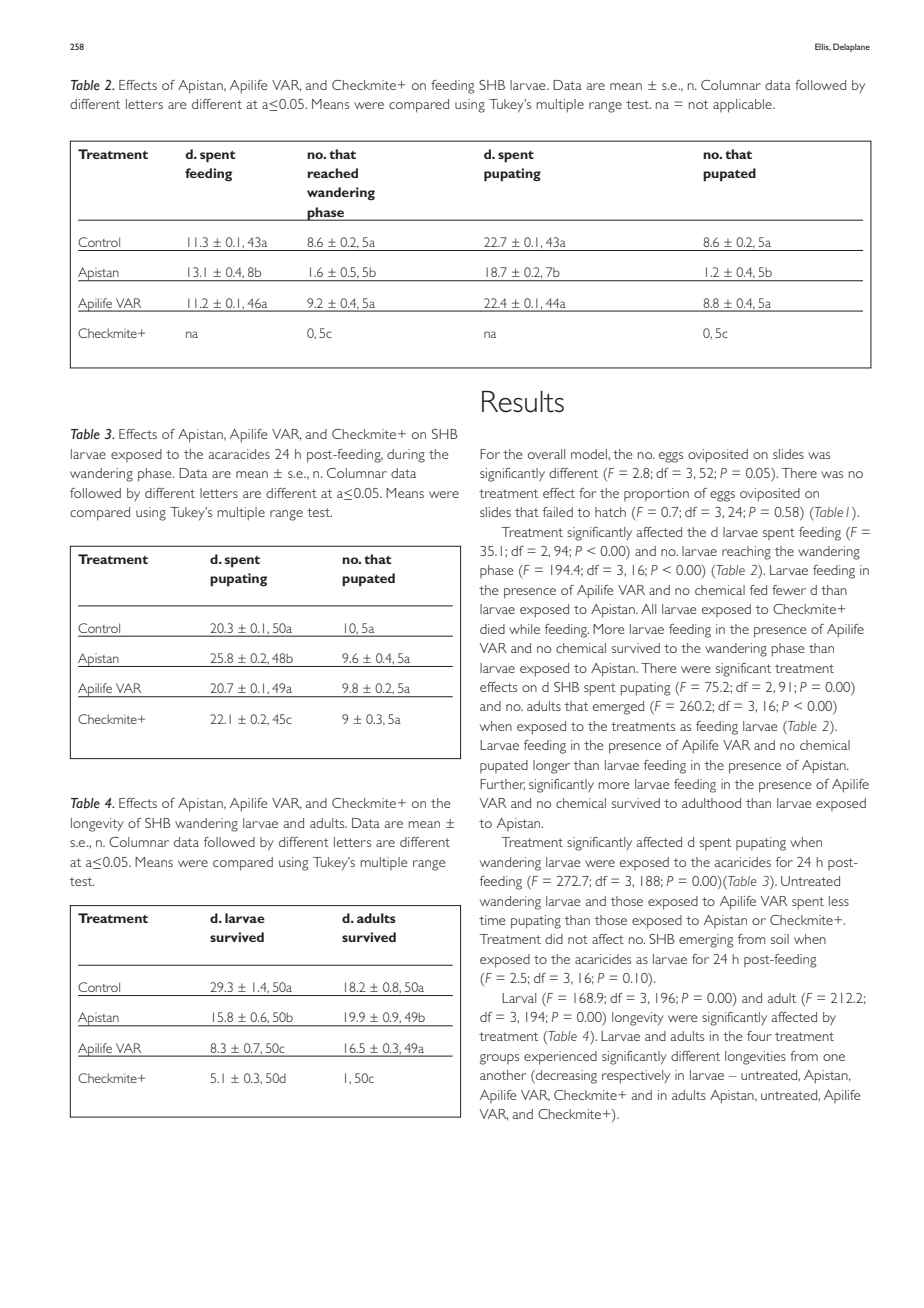 The width and height of the page is (924, 1308). Describe the element at coordinates (499, 1059) in the page. I see `groups` at that location.
